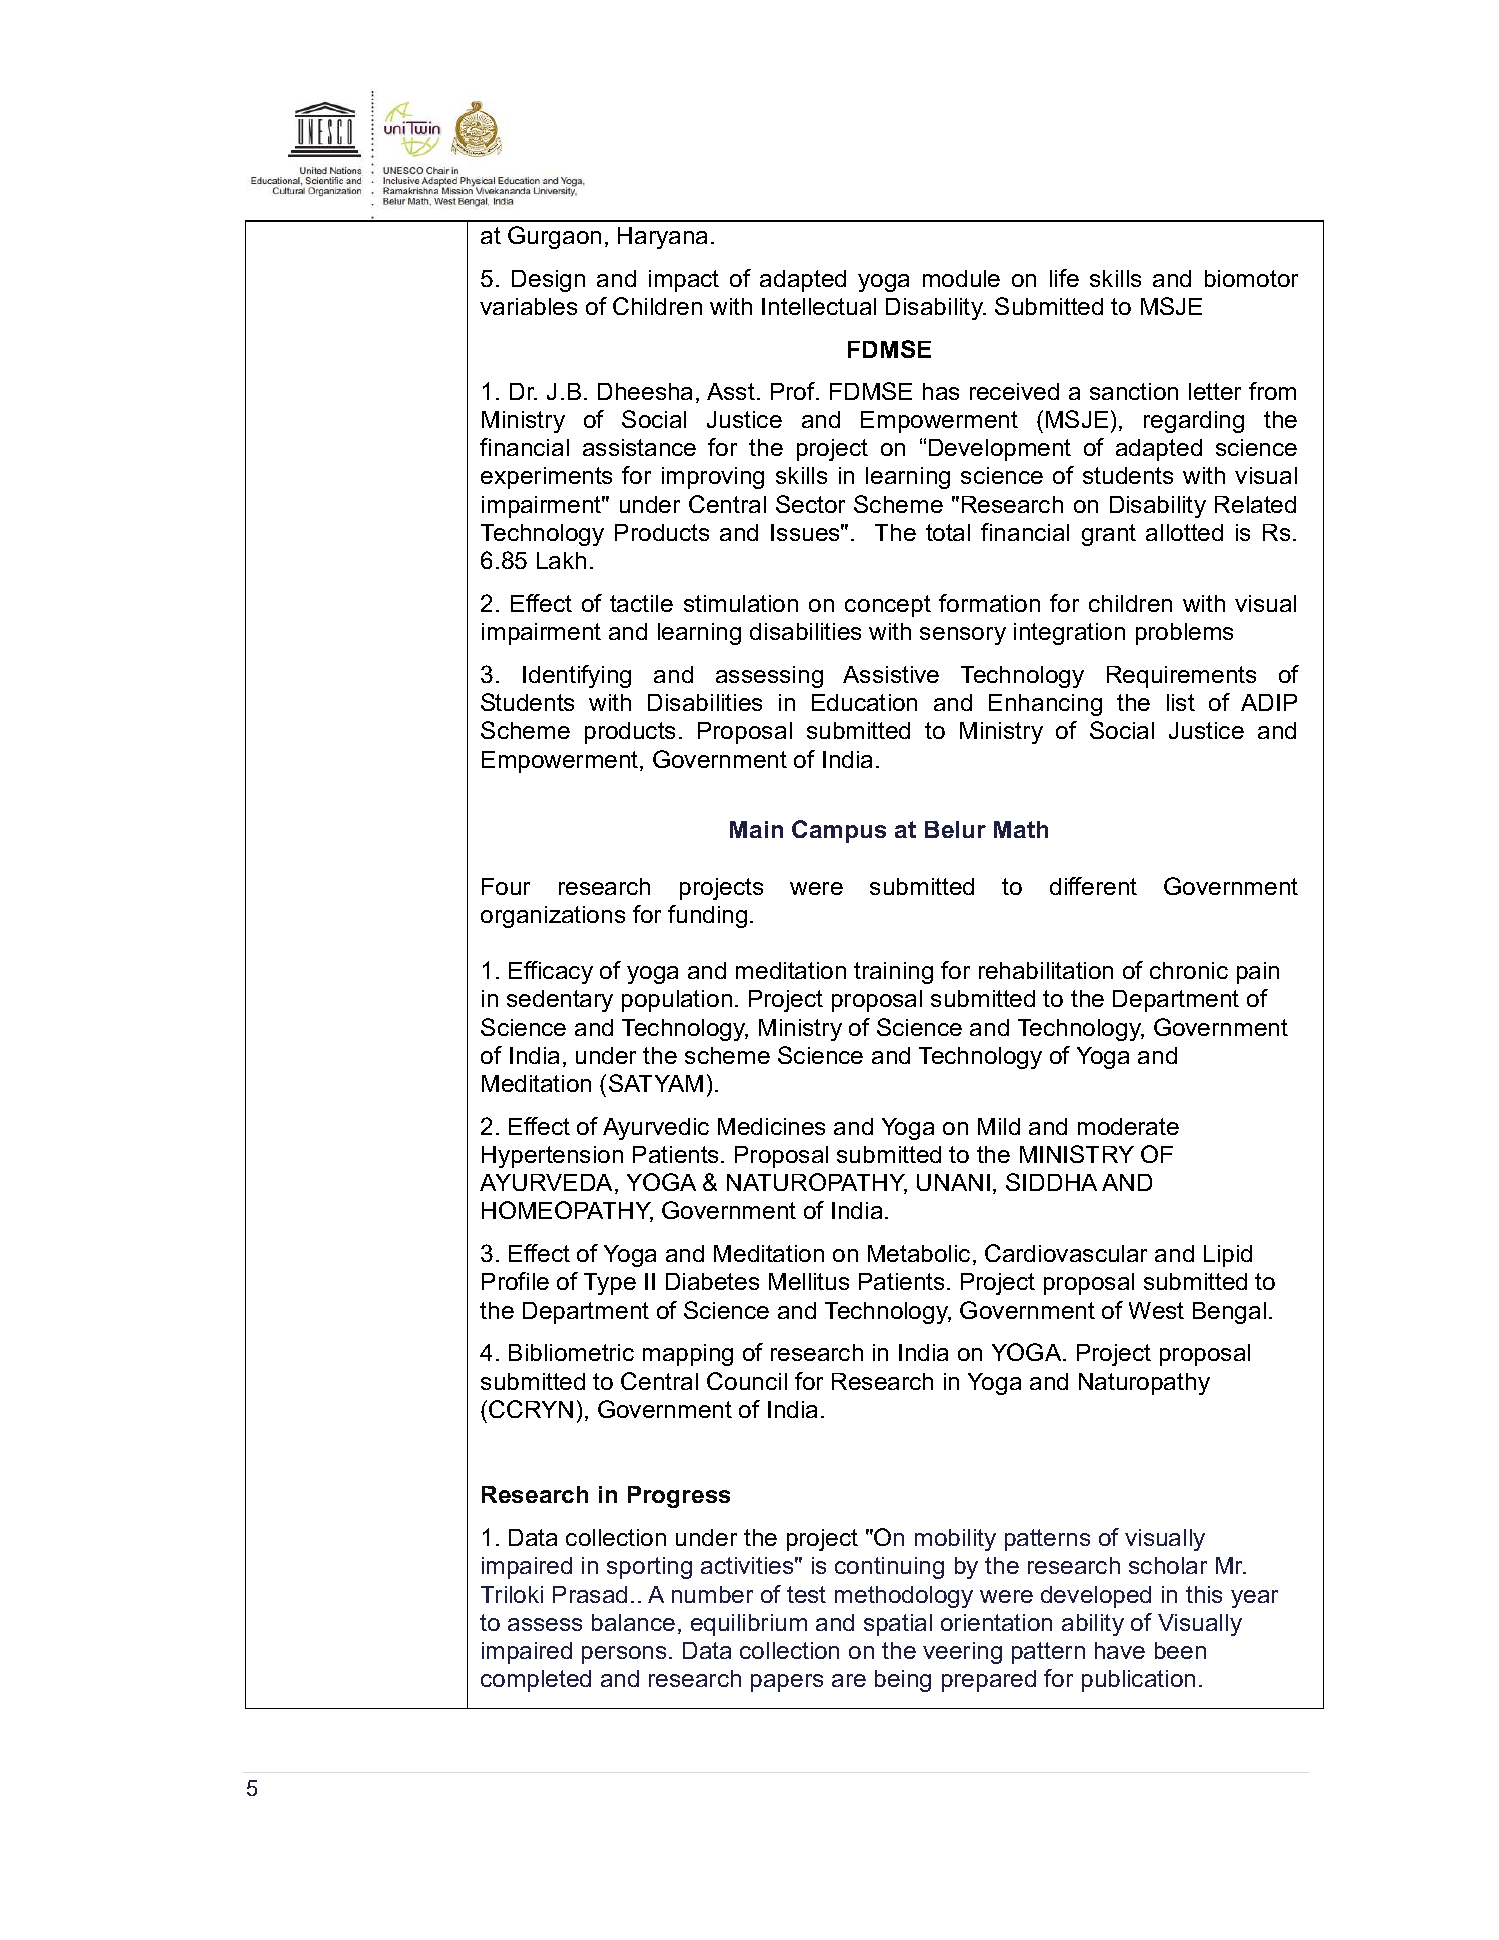 This screenshot has width=1499, height=1940. I want to click on Efficacy, so click(551, 972).
